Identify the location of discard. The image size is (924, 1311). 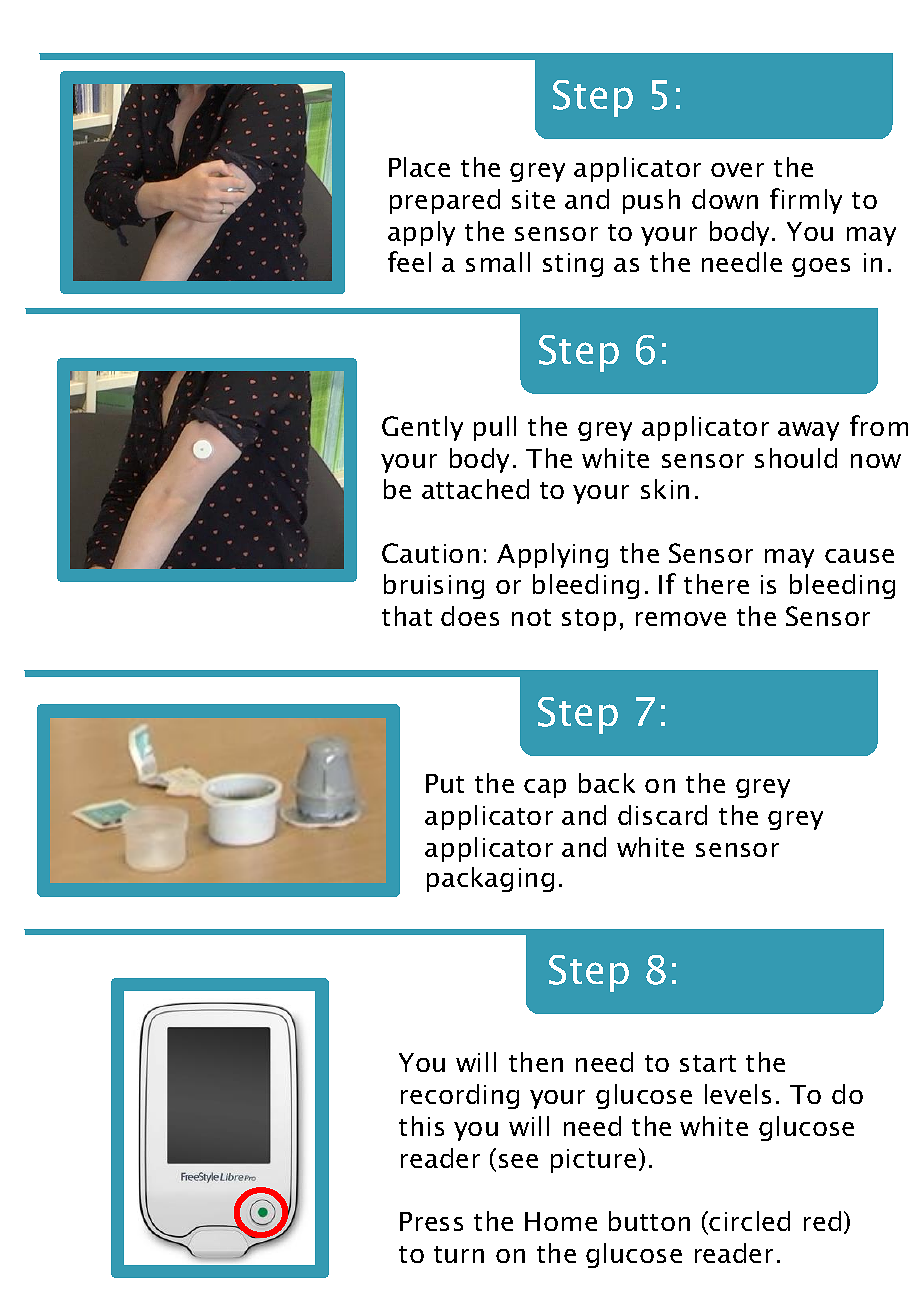
(662, 815).
